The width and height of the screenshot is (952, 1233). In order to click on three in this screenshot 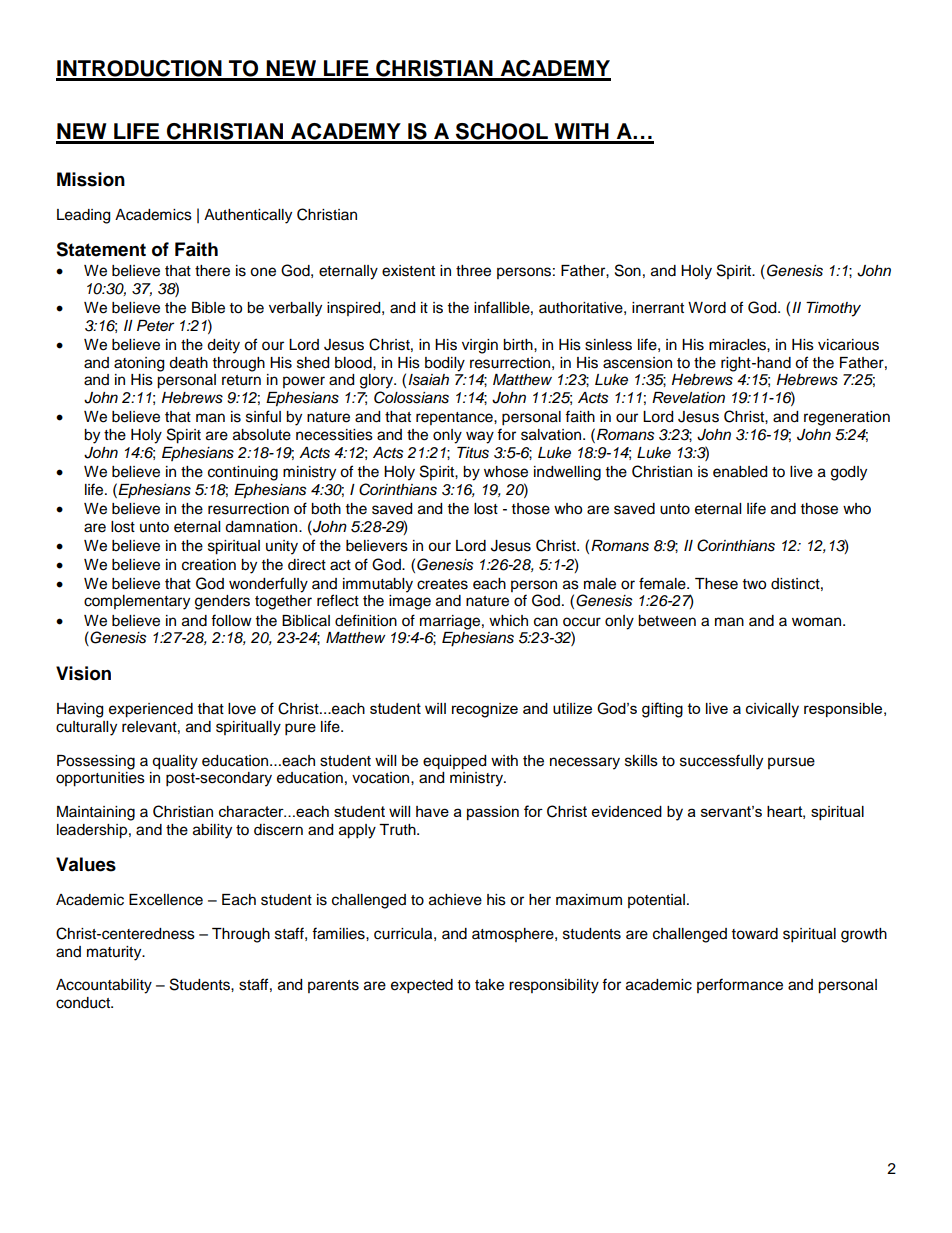, I will do `click(473, 271)`.
